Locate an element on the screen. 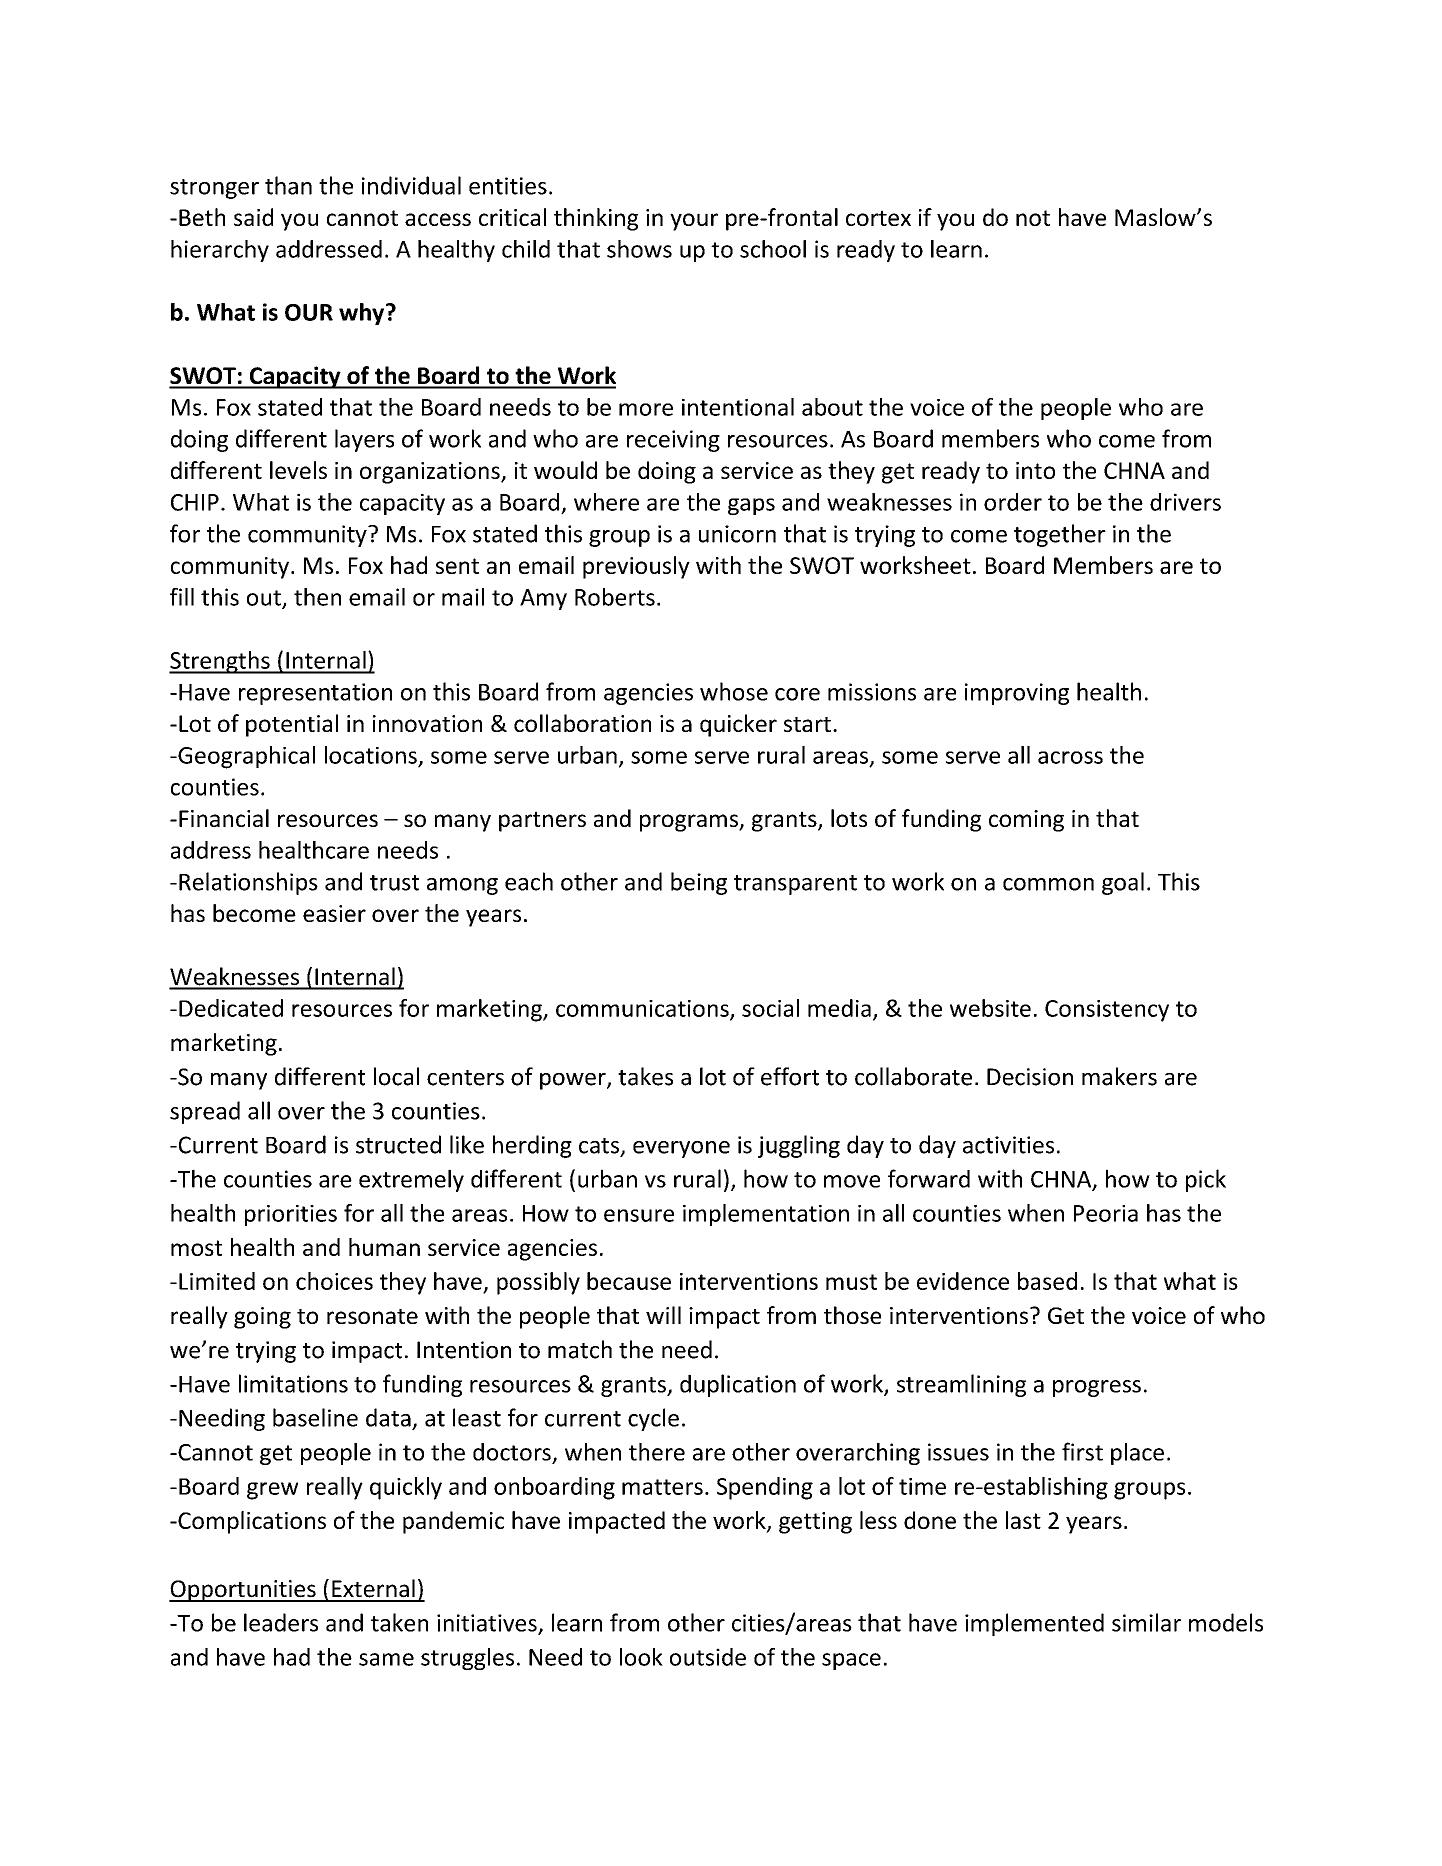 This screenshot has width=1442, height=1866. leaders is located at coordinates (281, 1622).
